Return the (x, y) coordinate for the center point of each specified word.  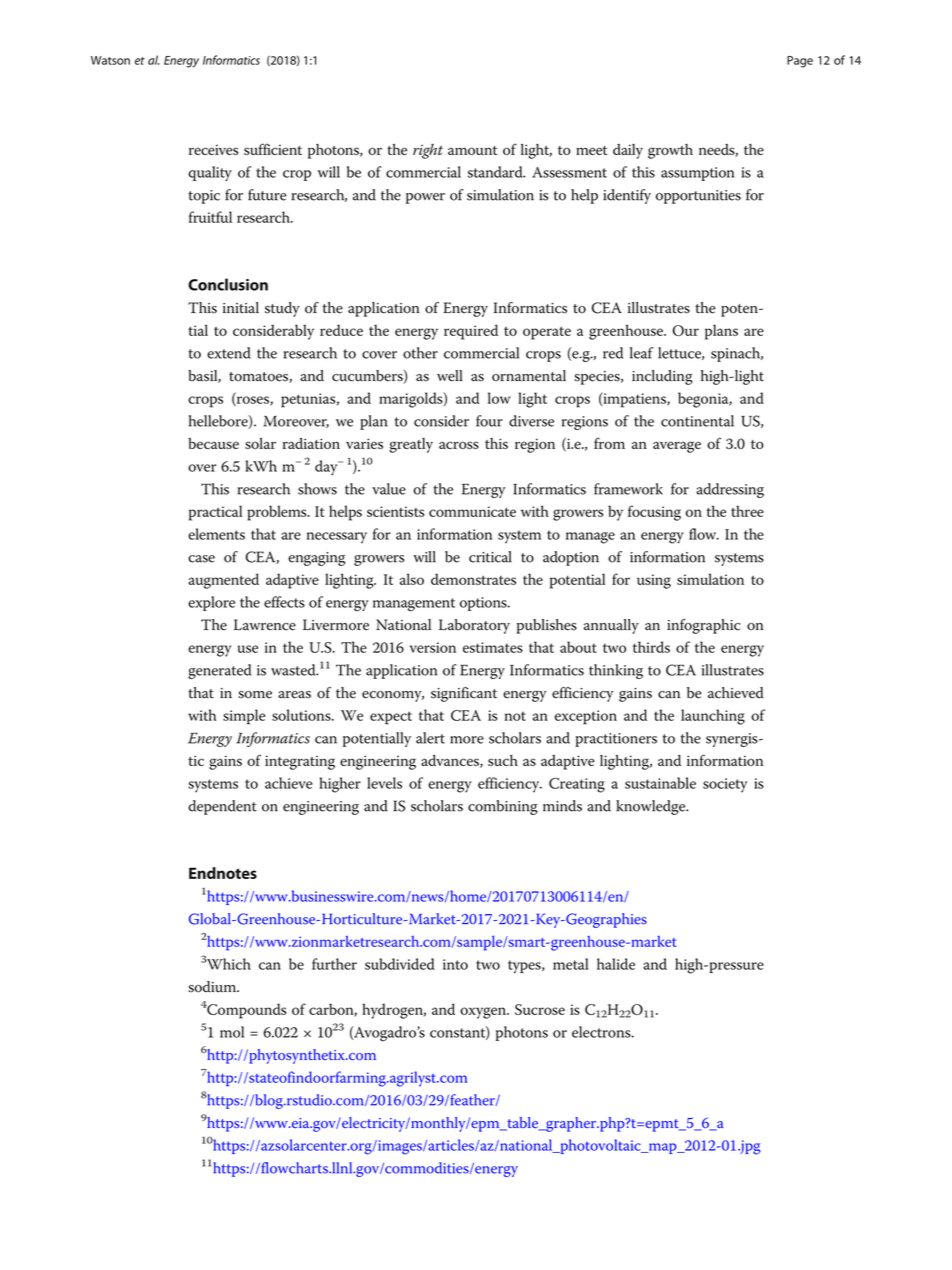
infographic (703, 626)
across (459, 445)
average (677, 447)
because (213, 443)
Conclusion (228, 284)
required (471, 332)
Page (800, 62)
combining (503, 807)
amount (472, 150)
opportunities (698, 197)
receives (213, 149)
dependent (222, 807)
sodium (213, 987)
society (725, 785)
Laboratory (474, 626)
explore (211, 603)
